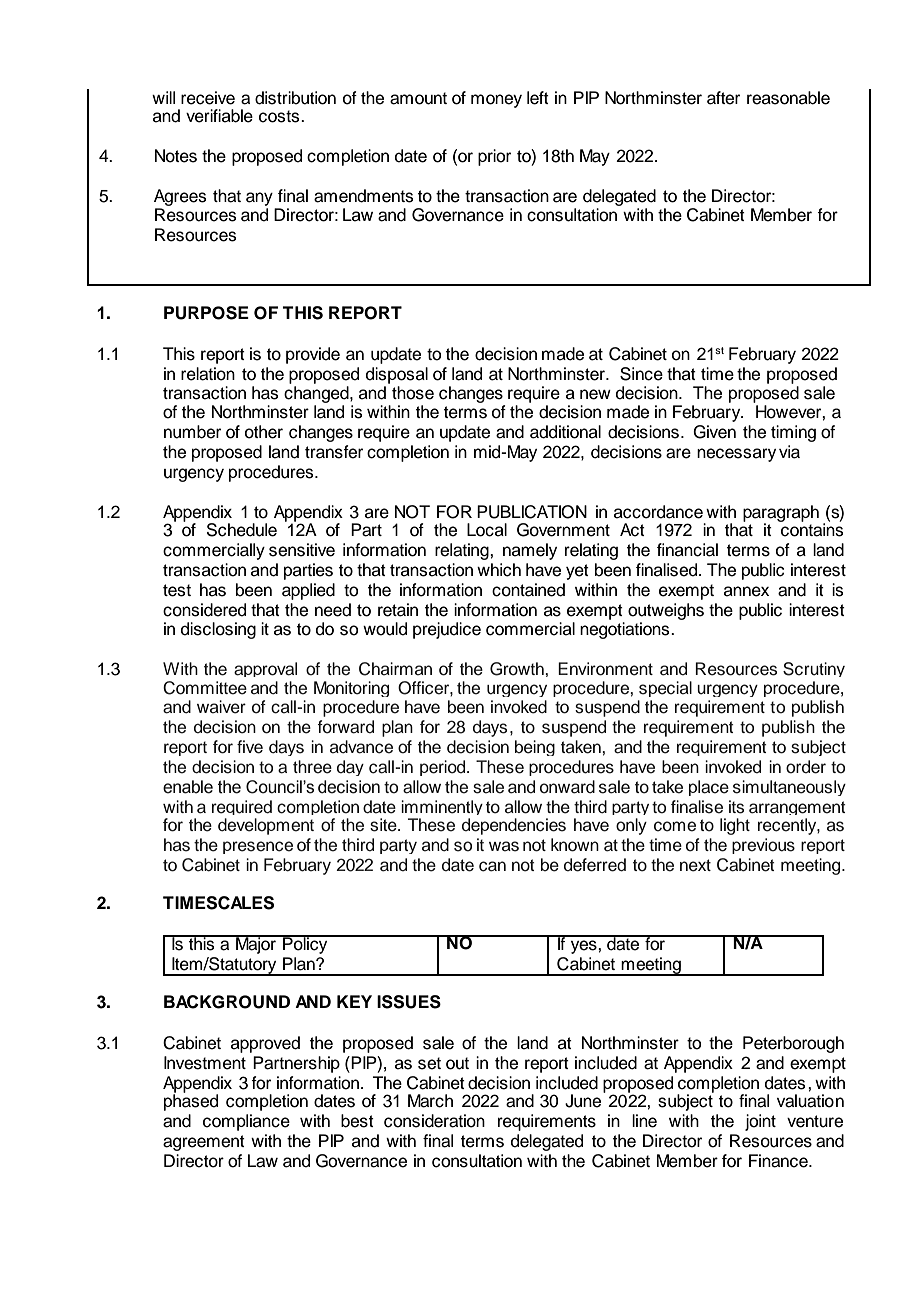  I want to click on annex, so click(746, 591).
